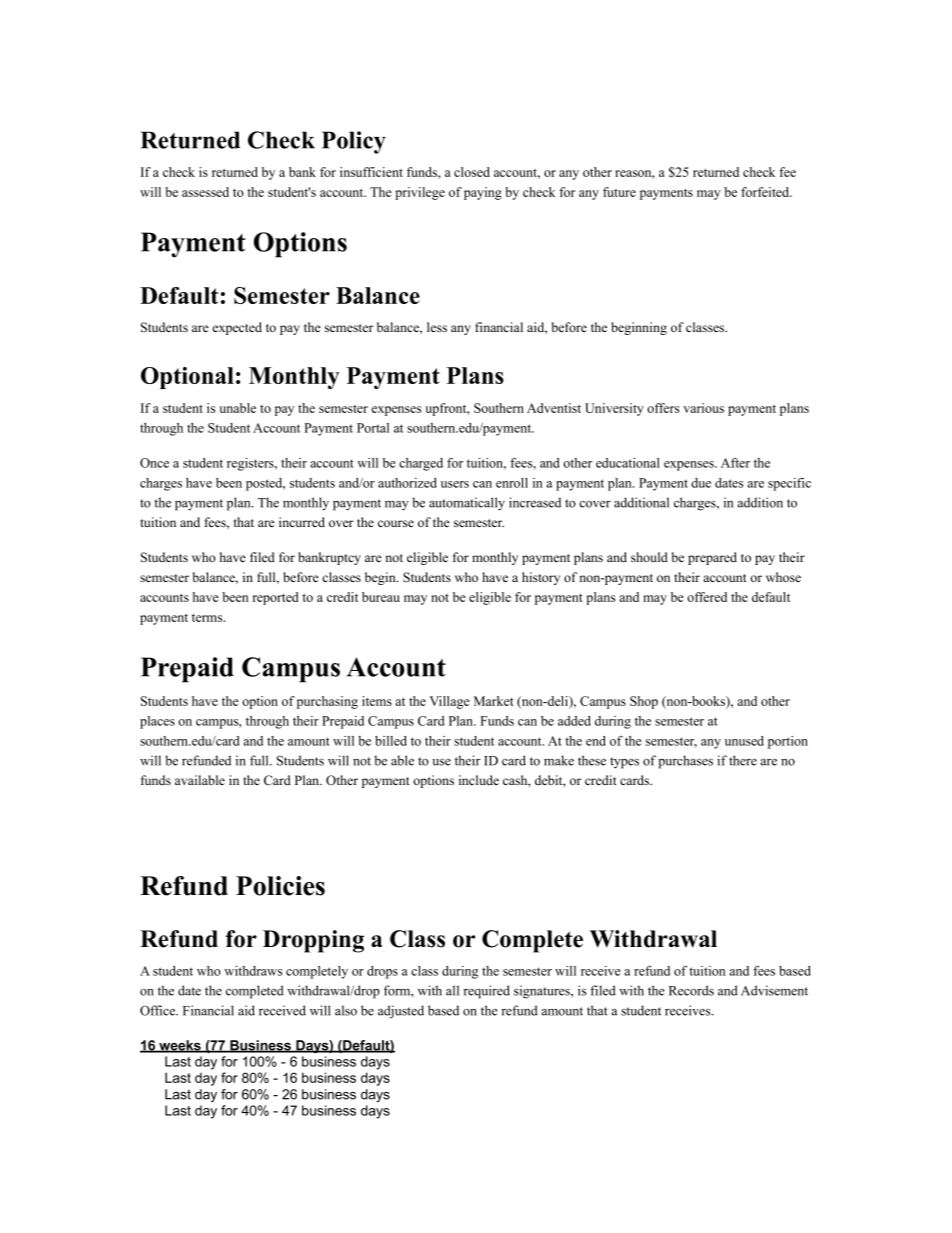 Image resolution: width=952 pixels, height=1233 pixels. I want to click on places, so click(157, 722).
